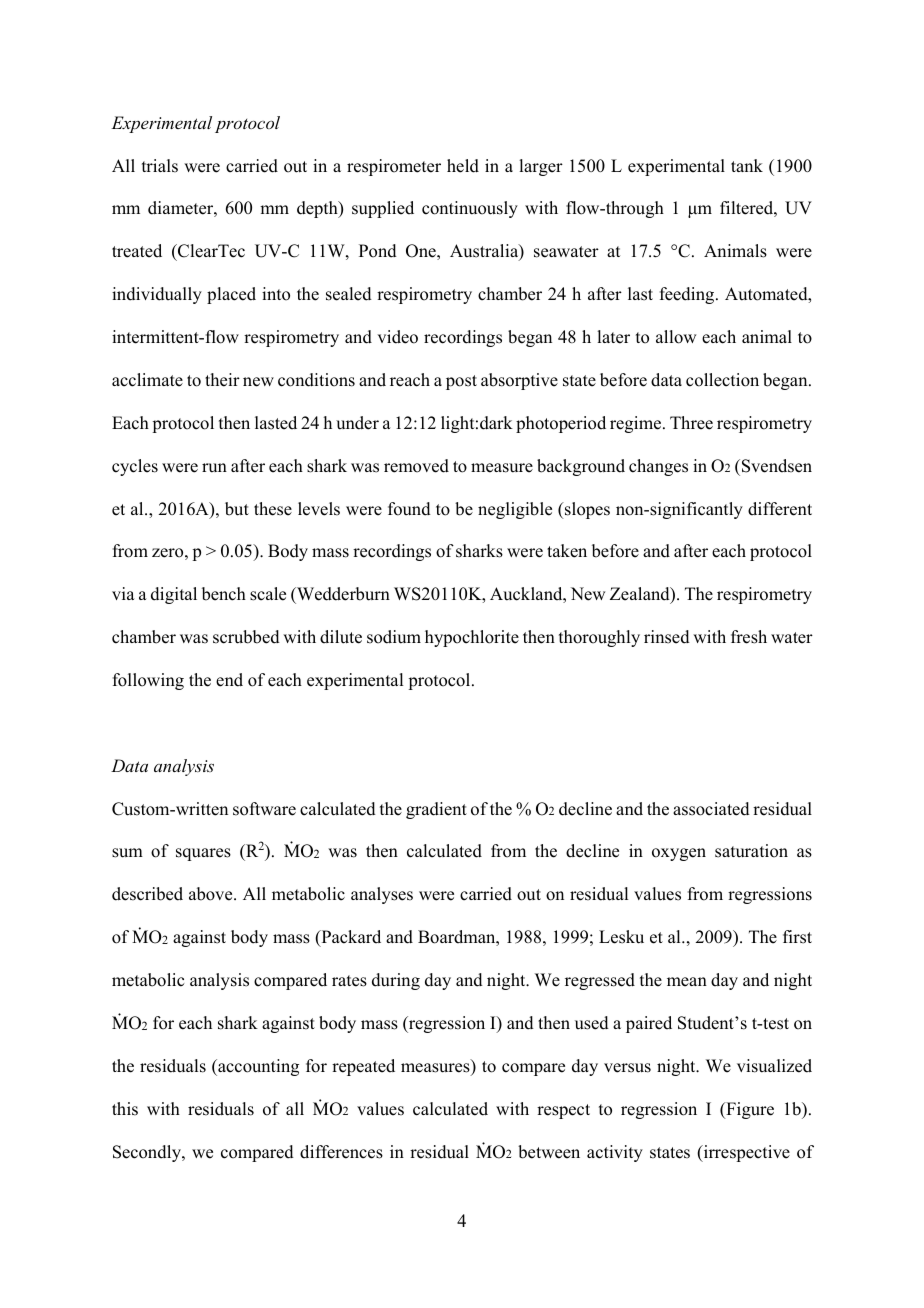  What do you see at coordinates (470, 209) in the screenshot?
I see `continuously` at bounding box center [470, 209].
